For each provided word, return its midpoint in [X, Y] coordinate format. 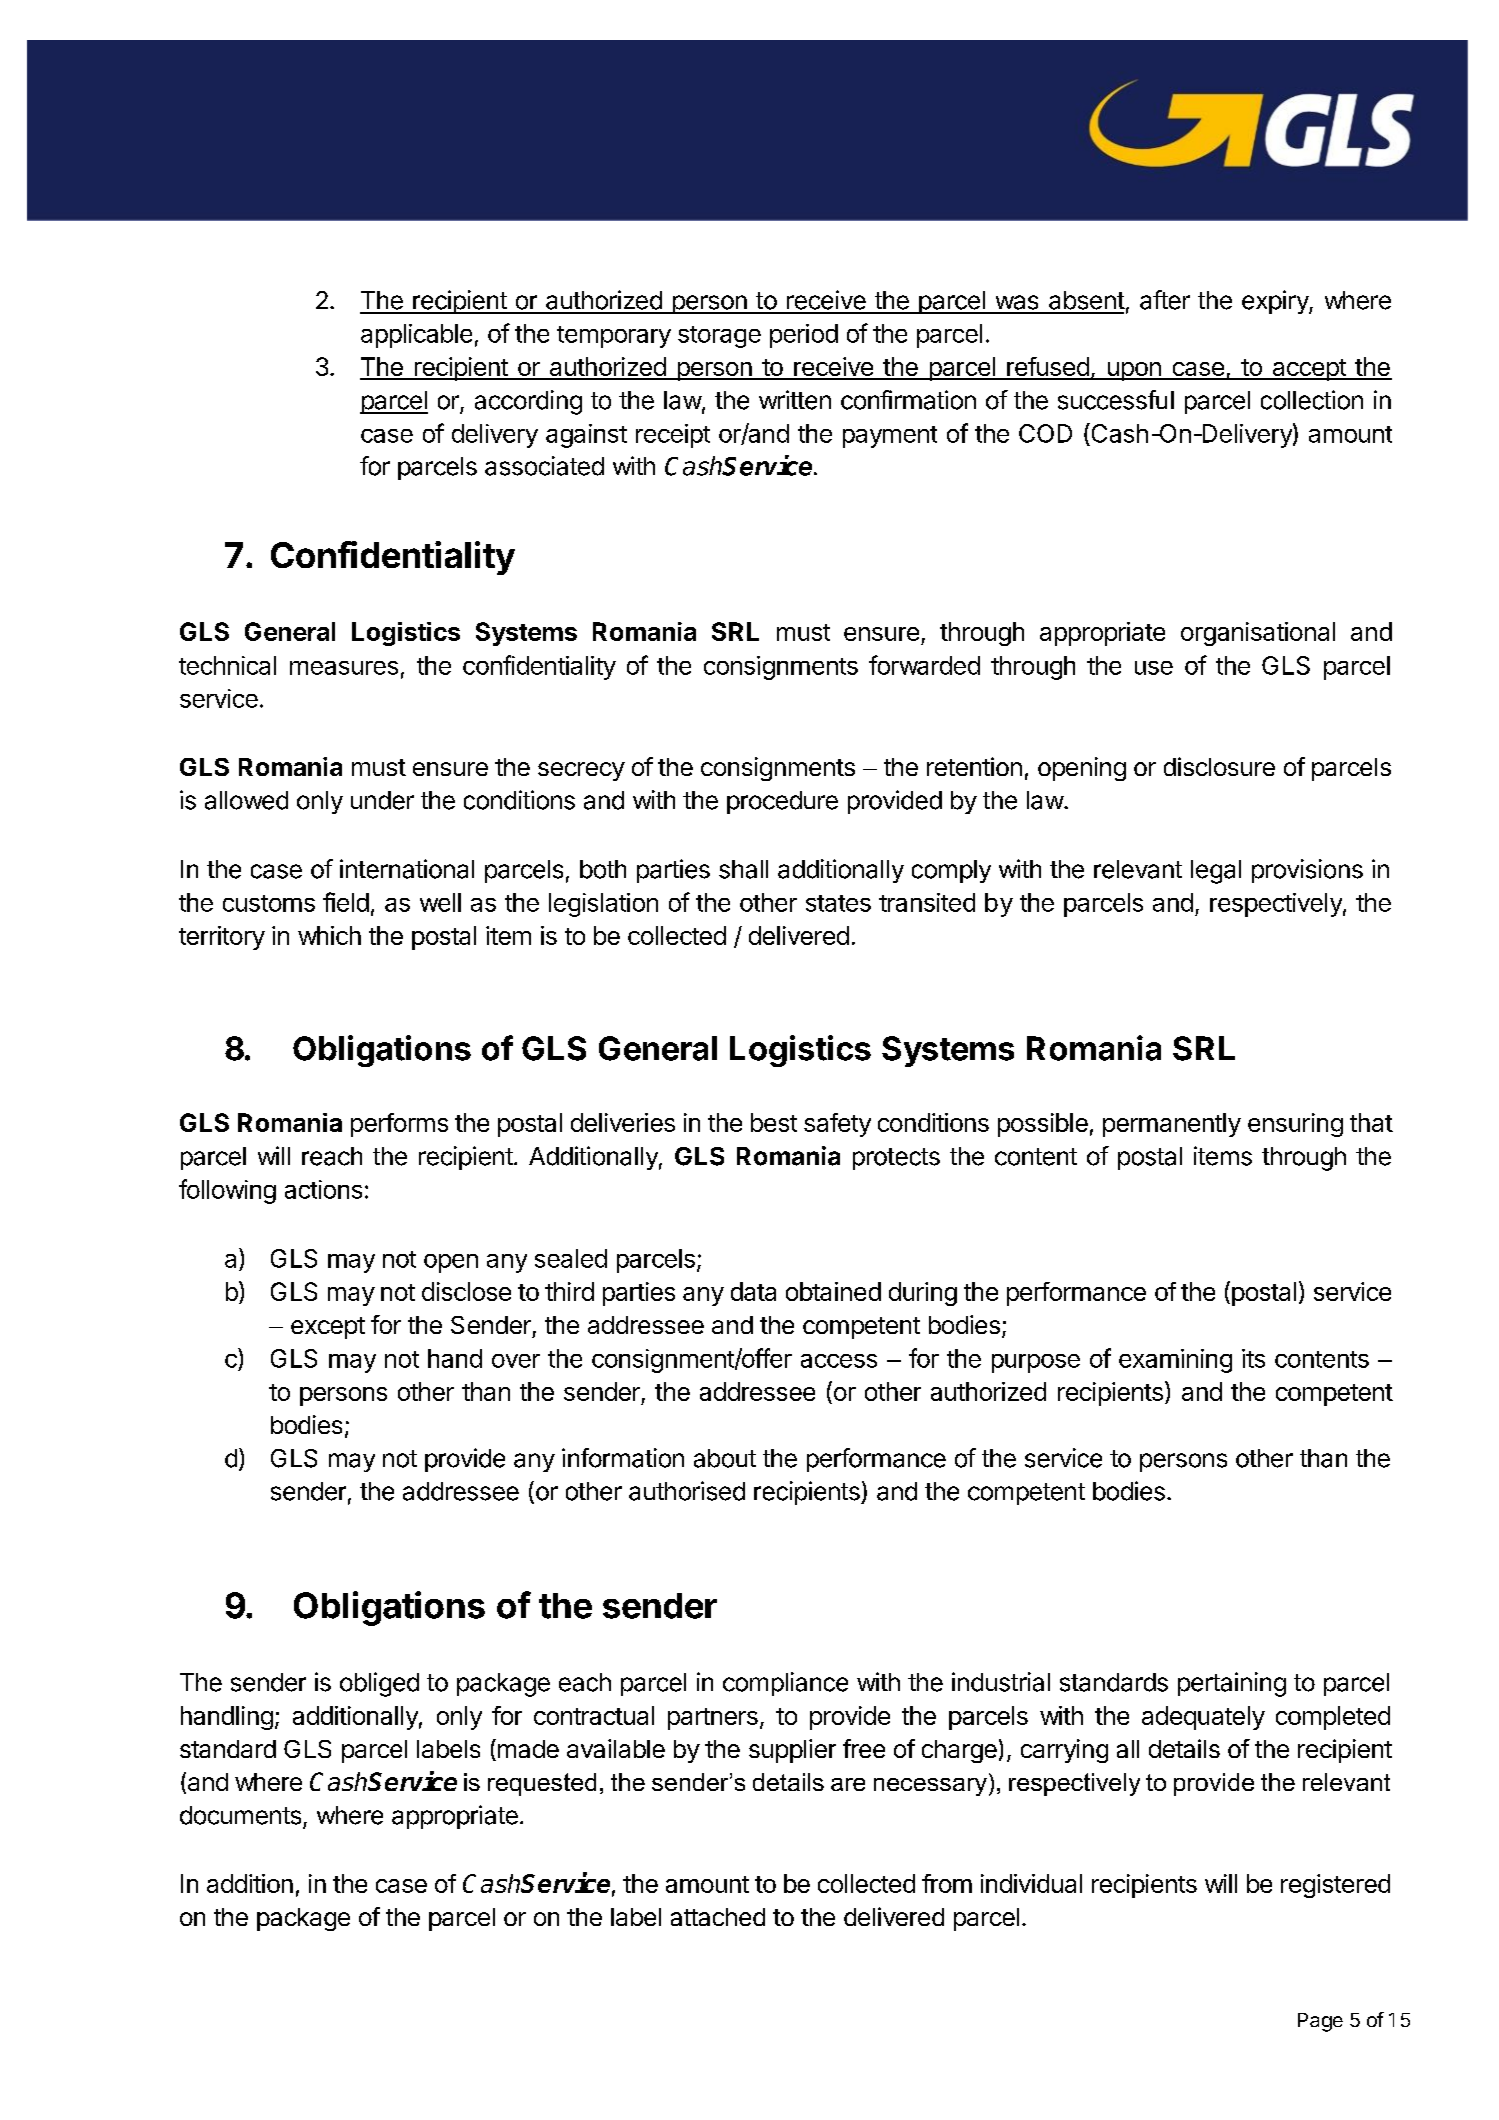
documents [240, 1815]
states [838, 903]
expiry [1276, 302]
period [804, 336]
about [725, 1458]
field [346, 902]
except [328, 1328]
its [1253, 1358]
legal [1216, 872]
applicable [416, 336]
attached [718, 1917]
